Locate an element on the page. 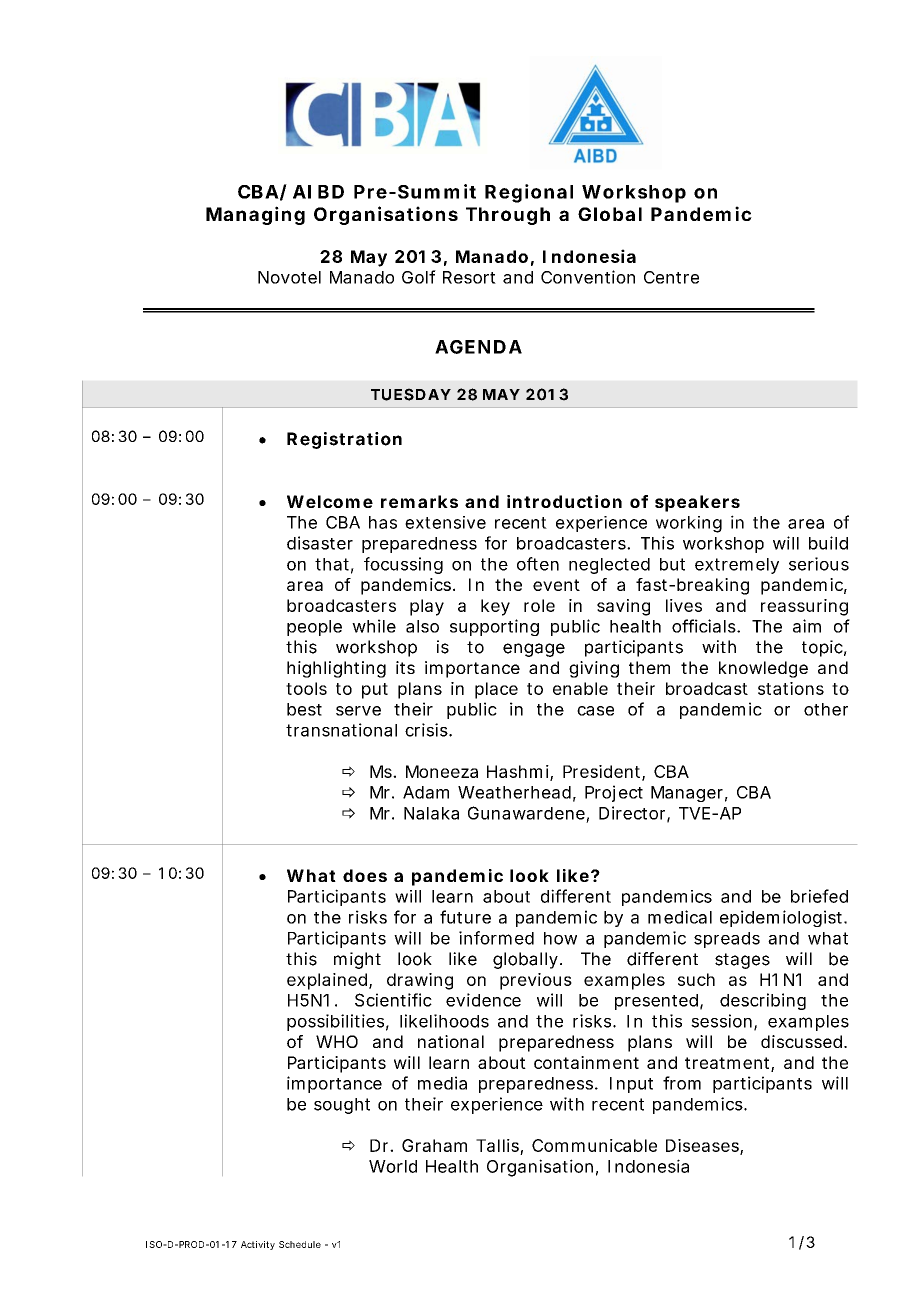 This image has height=1307, width=924. Centre is located at coordinates (671, 277).
